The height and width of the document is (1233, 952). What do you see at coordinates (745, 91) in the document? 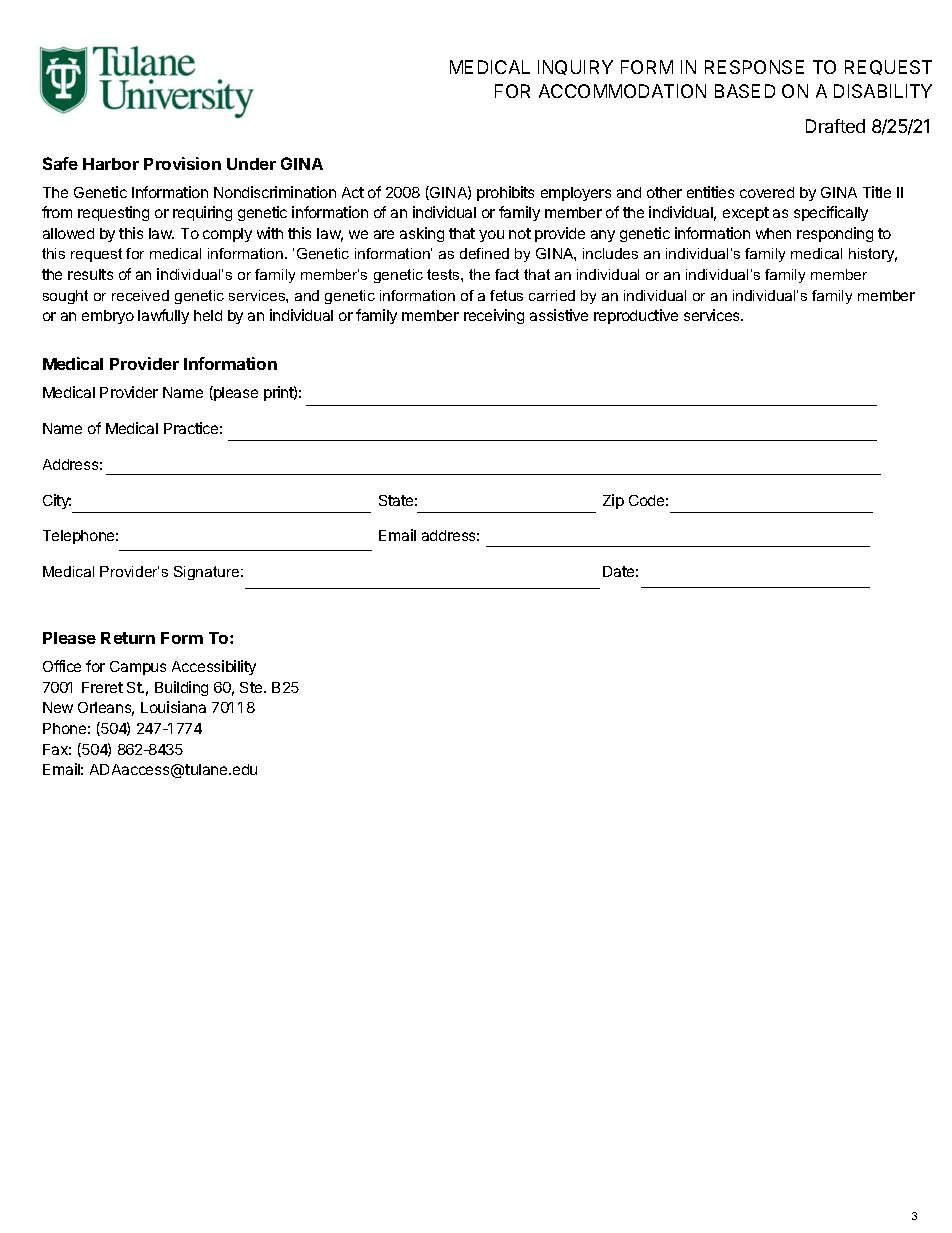
I see `BASED` at bounding box center [745, 91].
